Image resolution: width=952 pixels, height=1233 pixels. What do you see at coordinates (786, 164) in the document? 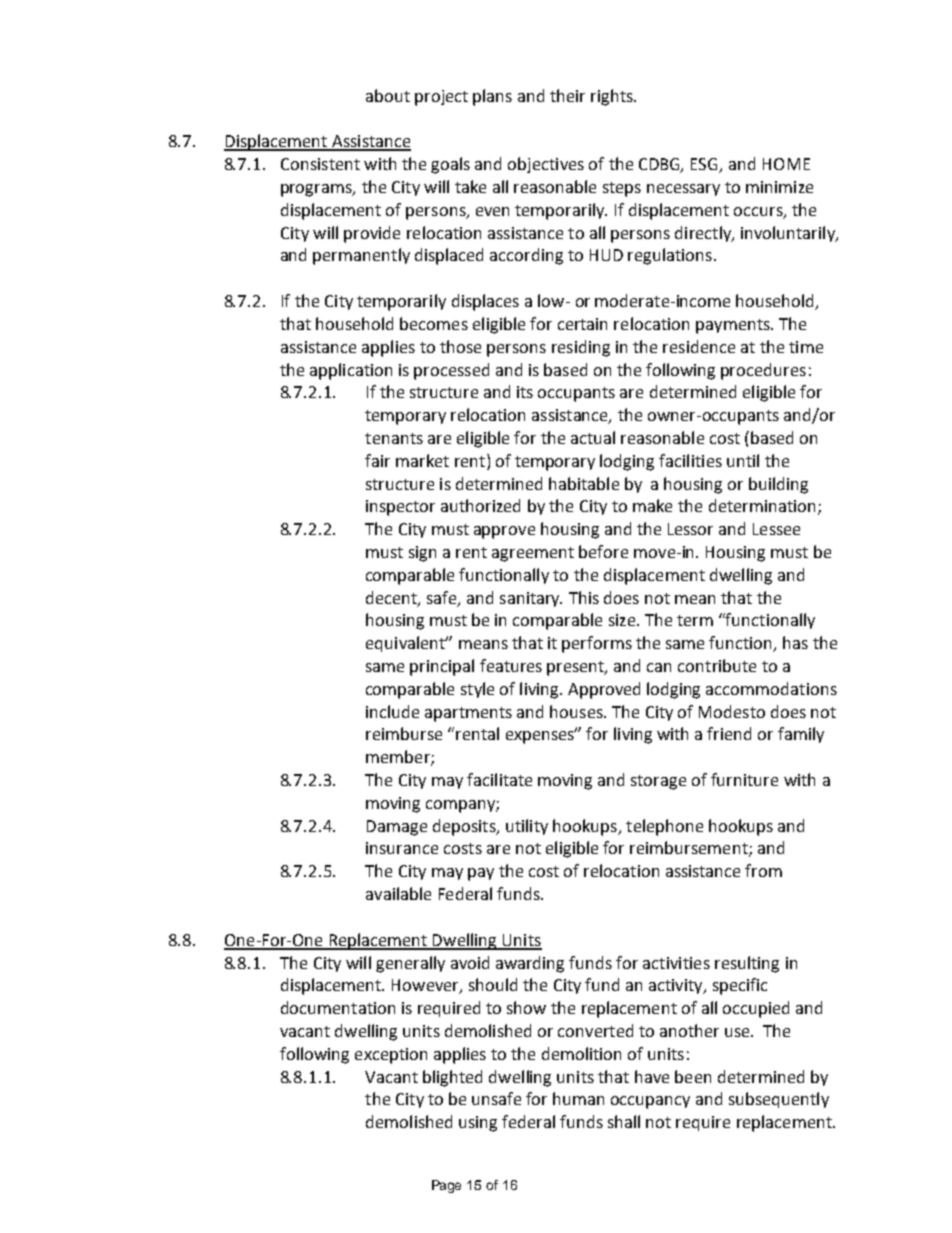
I see `HOME` at bounding box center [786, 164].
